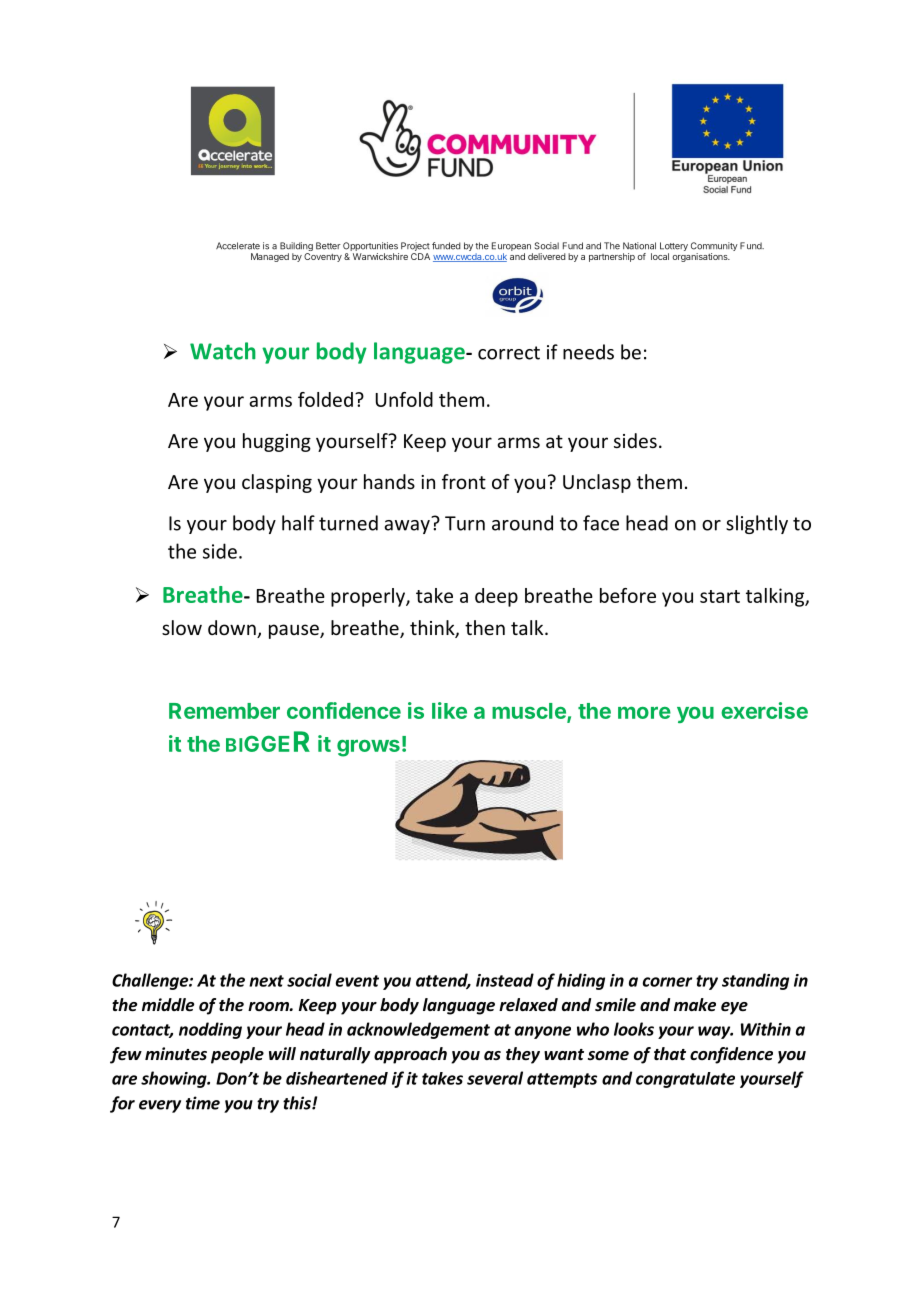  What do you see at coordinates (685, 1080) in the page?
I see `congratulate` at bounding box center [685, 1080].
